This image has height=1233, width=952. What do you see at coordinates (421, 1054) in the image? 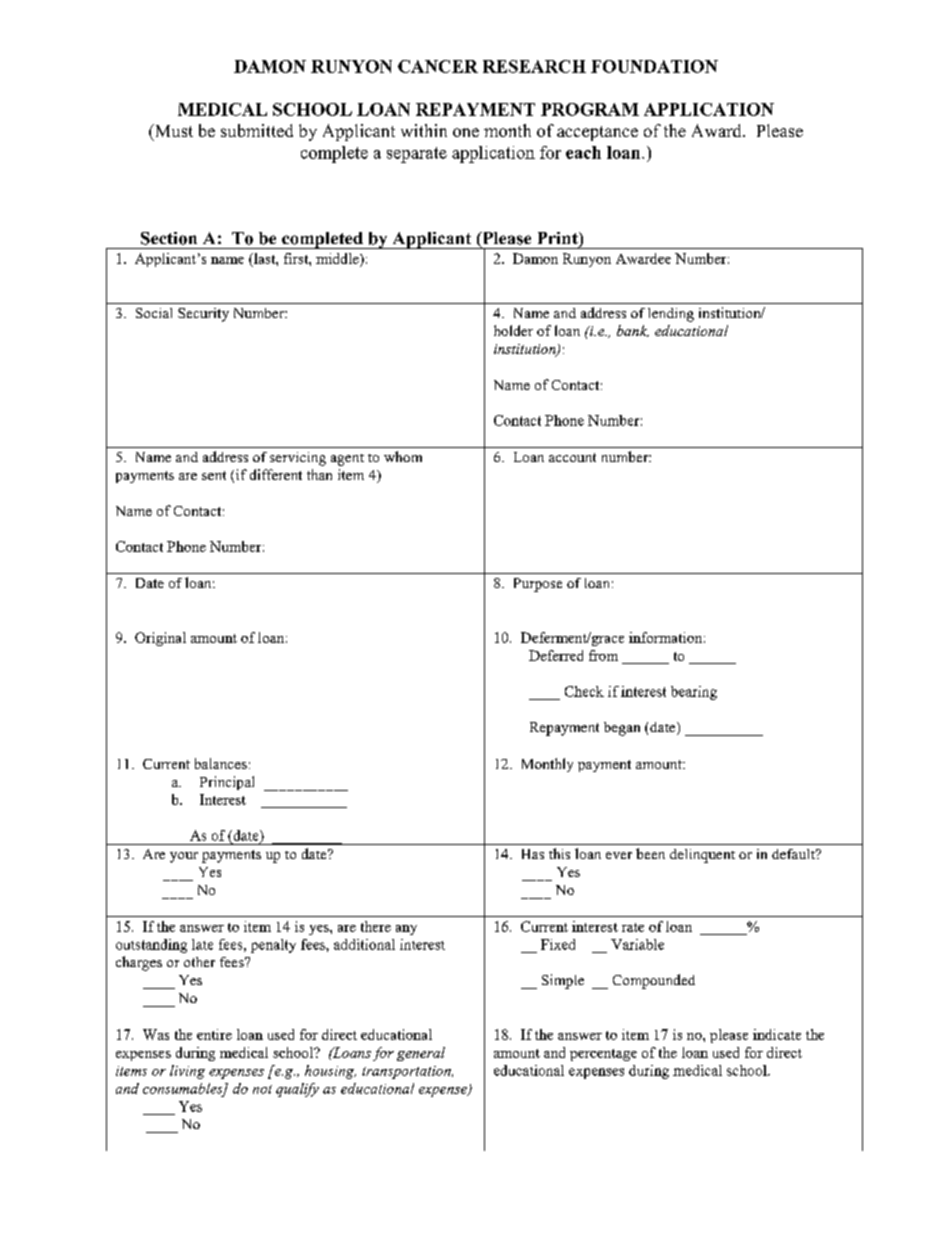
I see `general` at bounding box center [421, 1054].
